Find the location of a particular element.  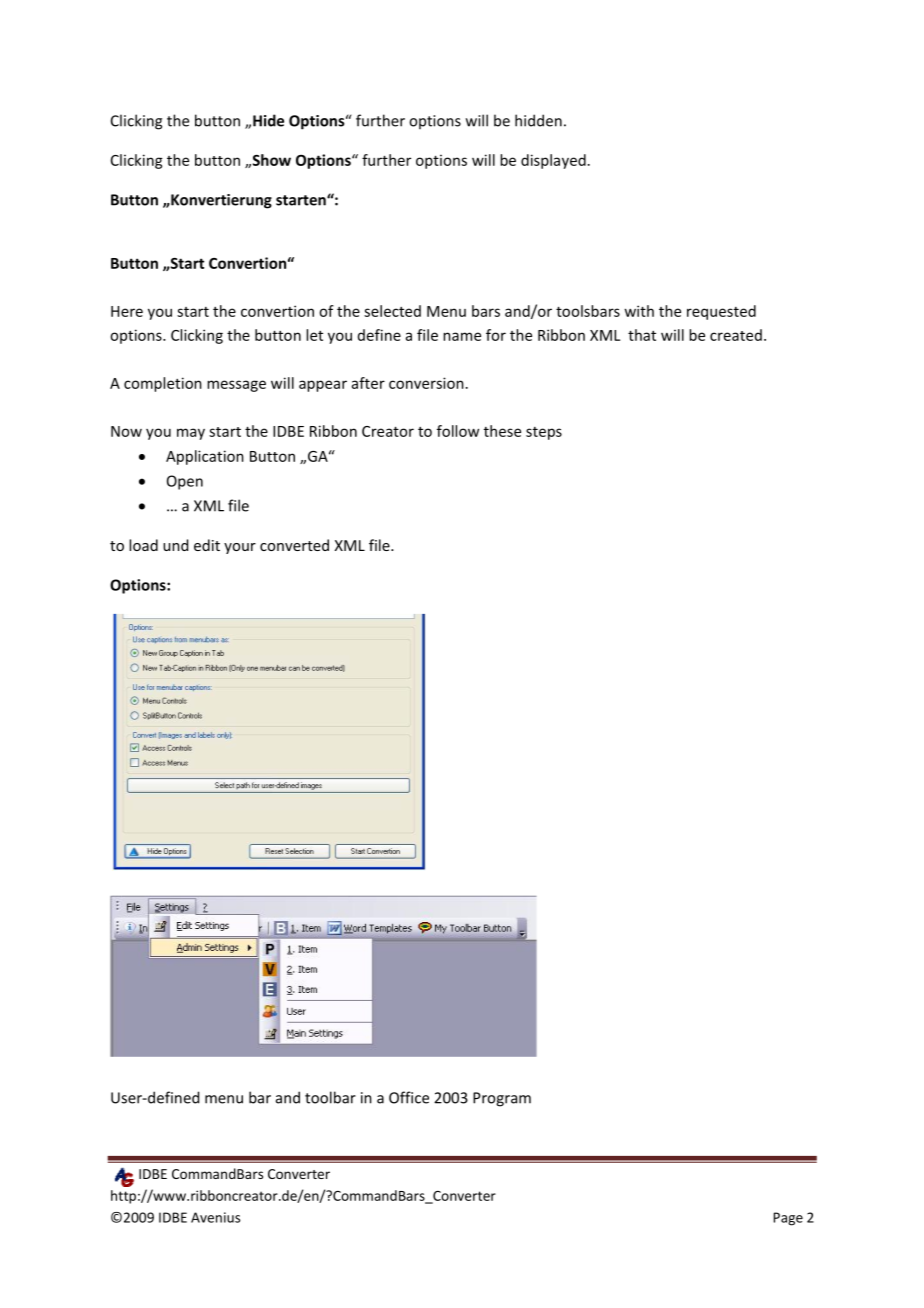

Office is located at coordinates (409, 1097).
